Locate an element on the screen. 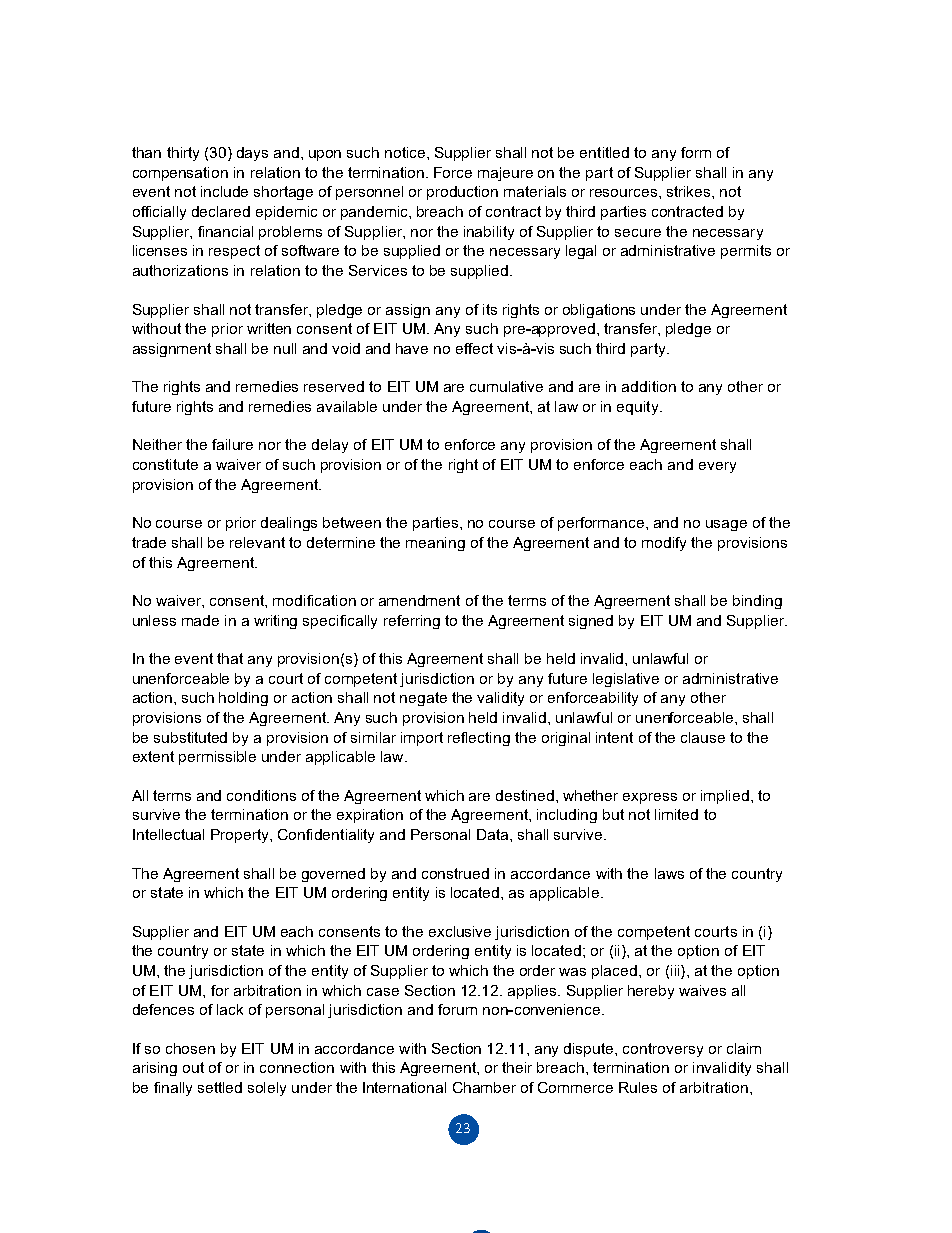 The image size is (952, 1233). made is located at coordinates (200, 620).
